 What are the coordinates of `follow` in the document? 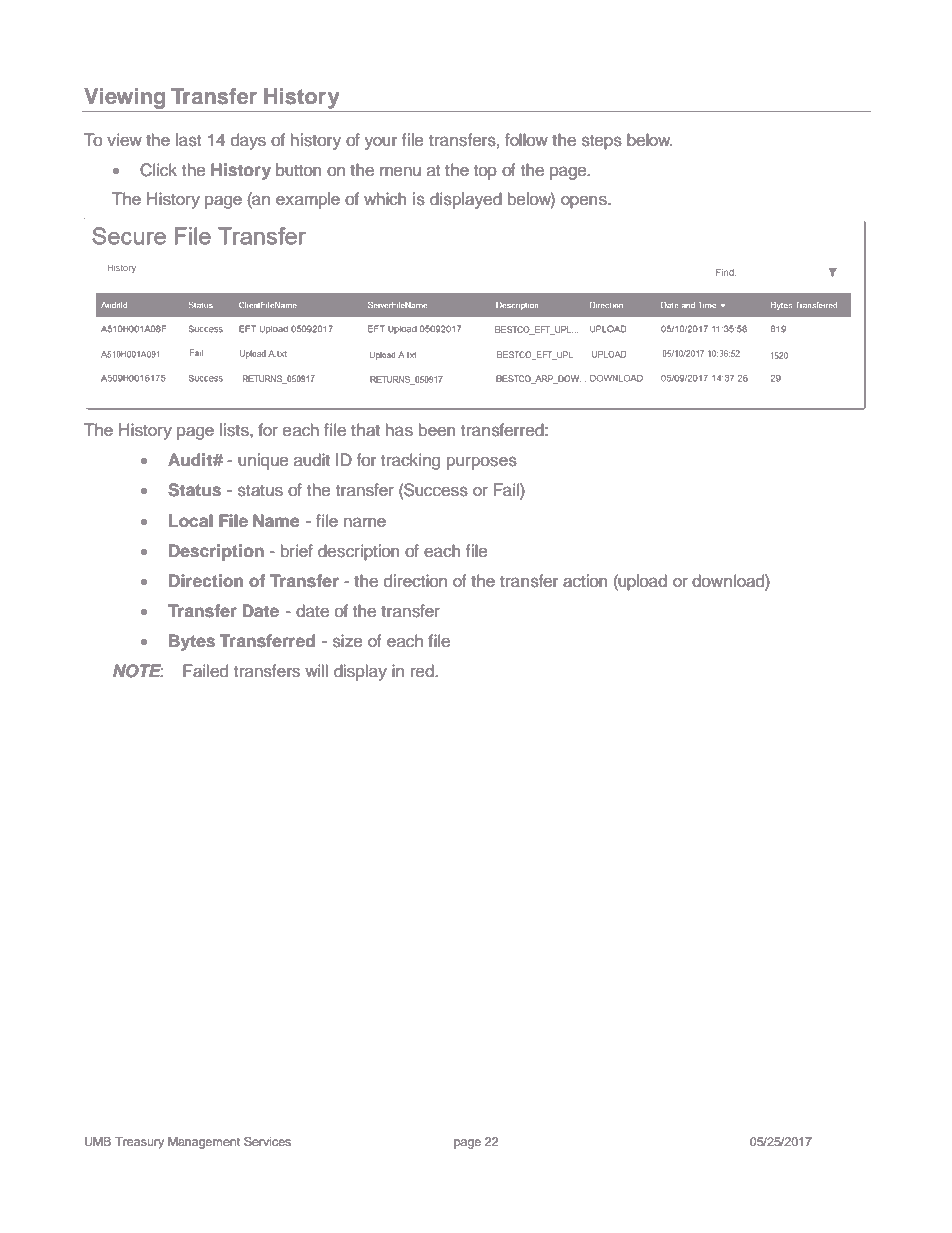 It's located at (526, 140).
